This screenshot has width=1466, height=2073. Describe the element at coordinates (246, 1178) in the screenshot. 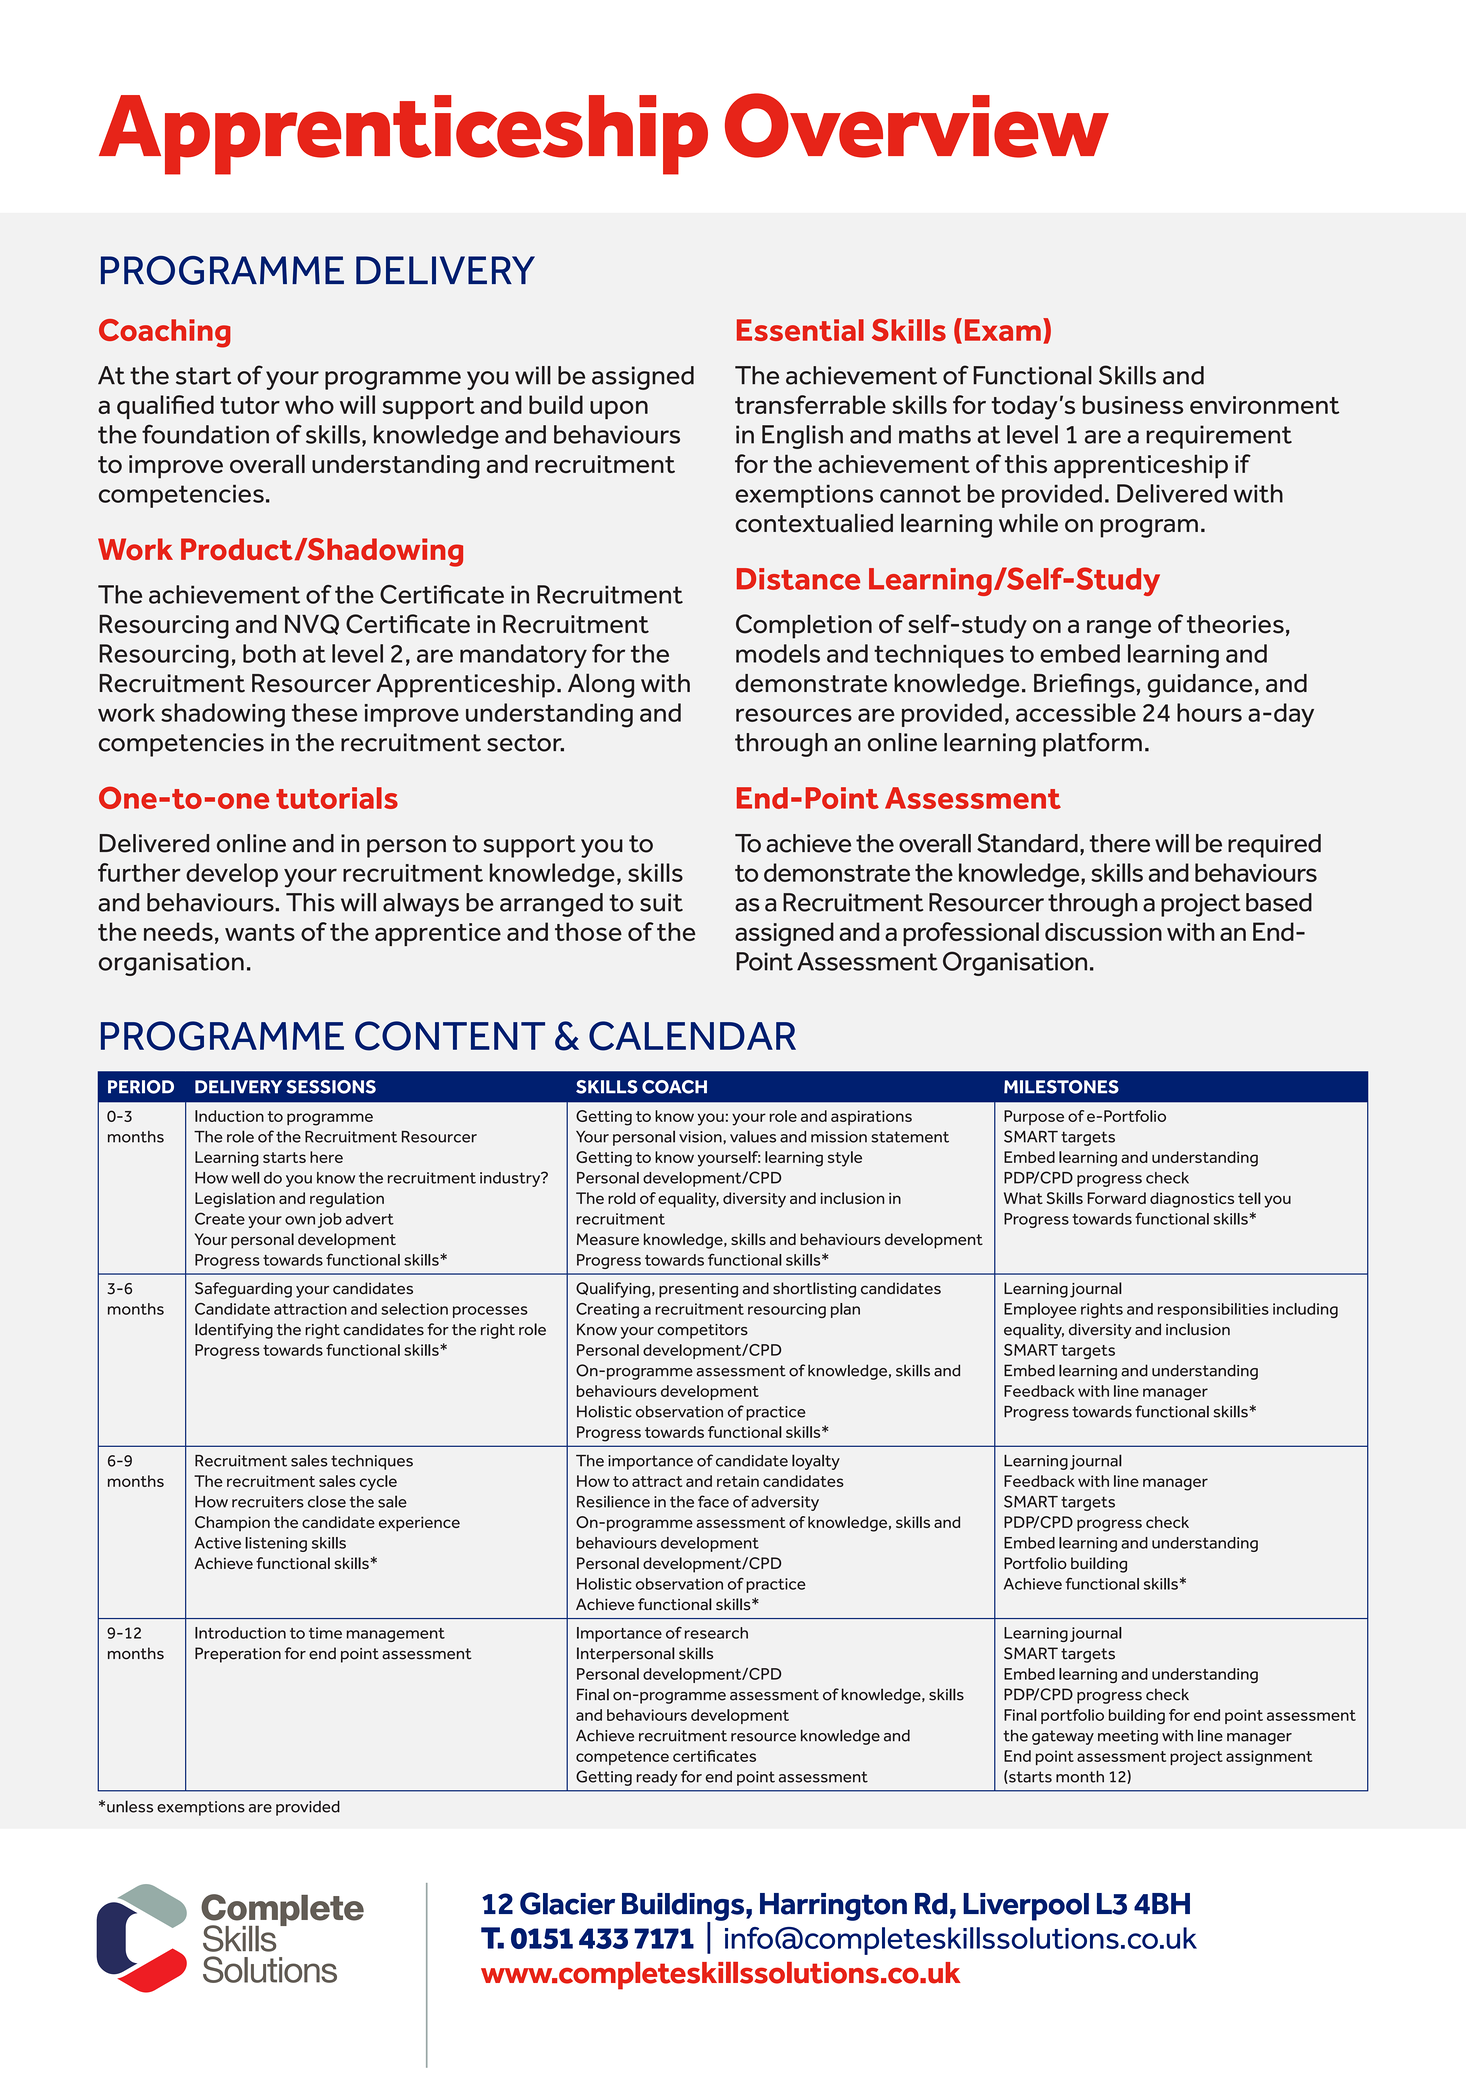

I see `well` at that location.
